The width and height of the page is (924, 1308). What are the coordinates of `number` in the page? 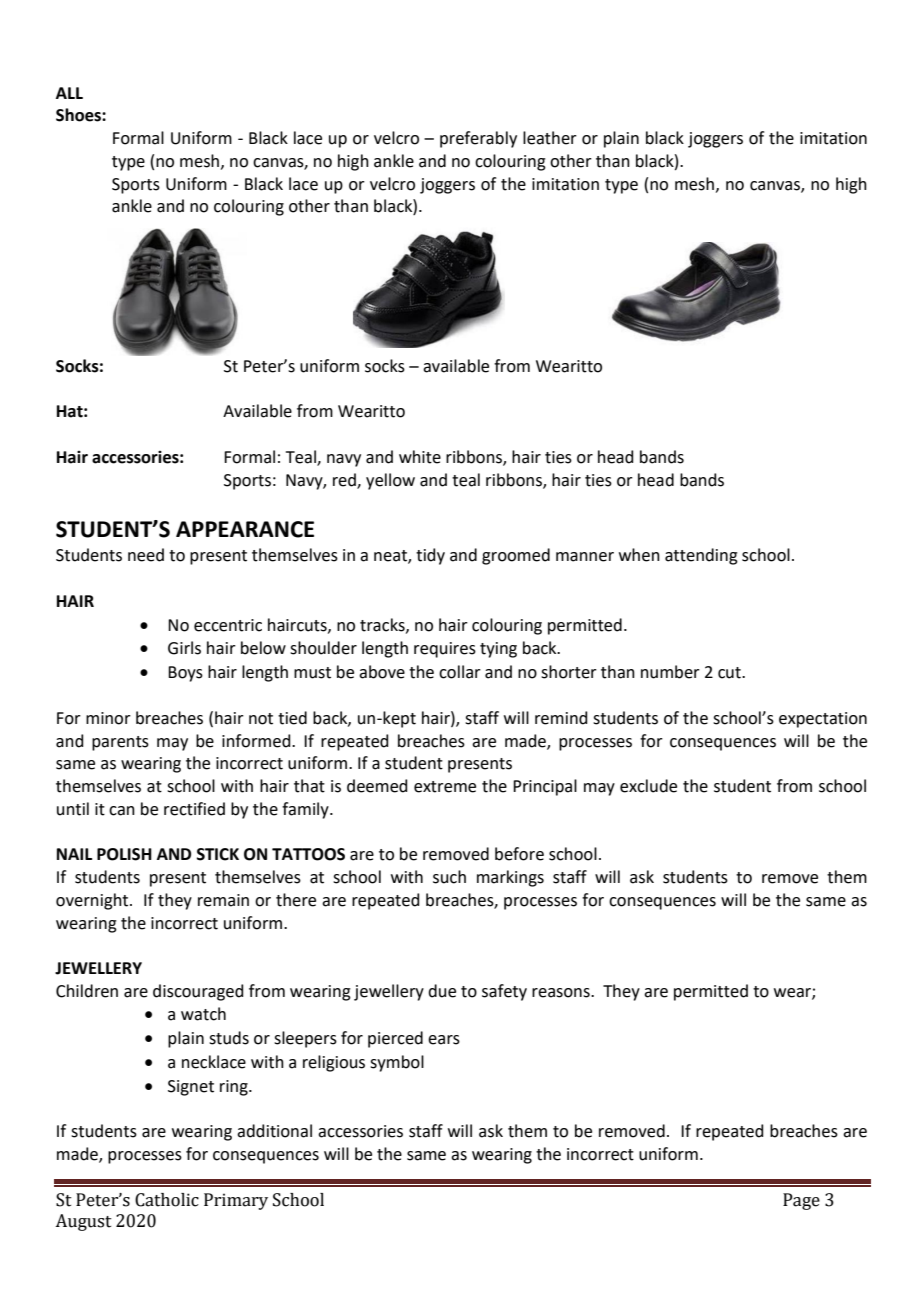 It's located at (670, 672).
